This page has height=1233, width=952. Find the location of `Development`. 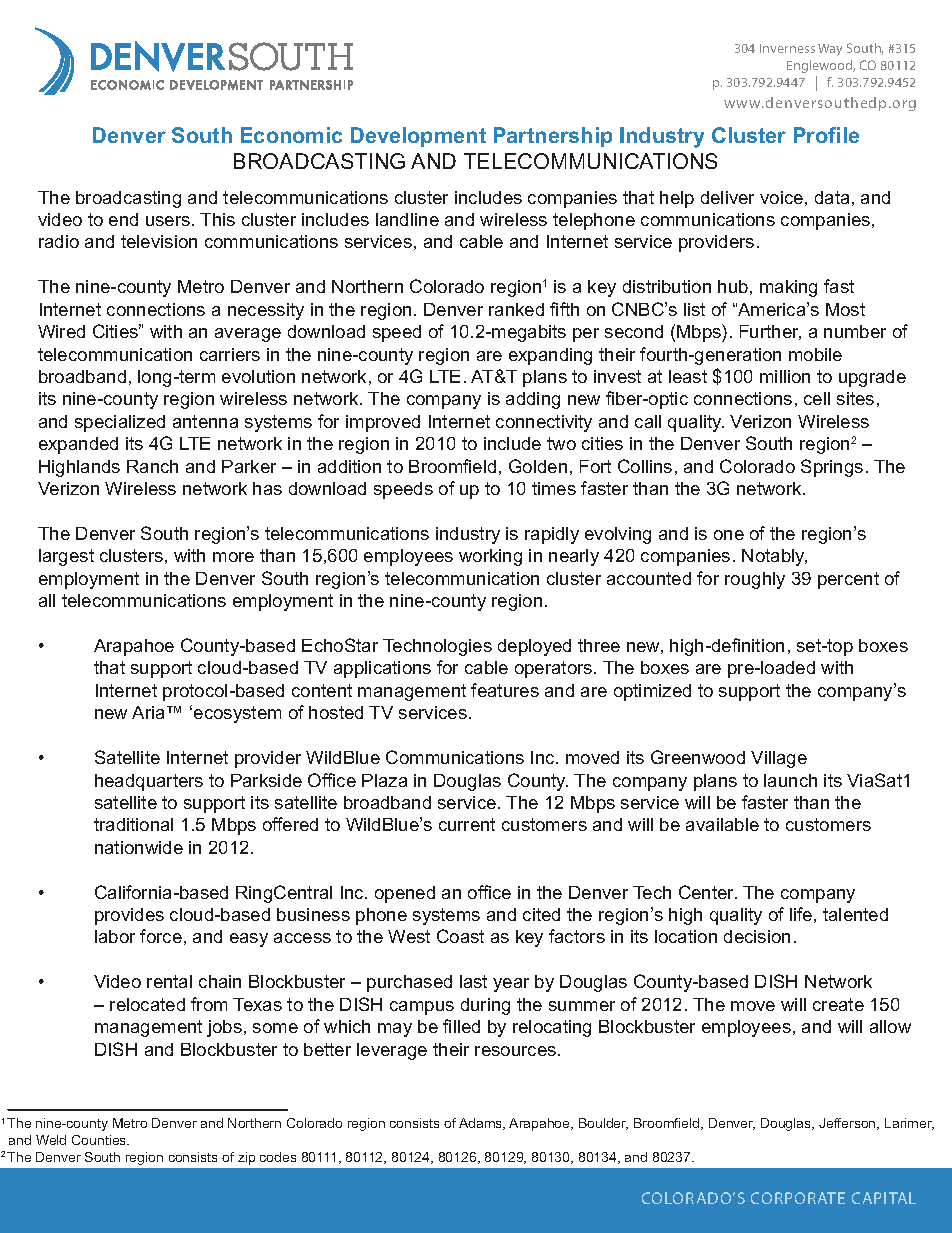

Development is located at coordinates (418, 137).
